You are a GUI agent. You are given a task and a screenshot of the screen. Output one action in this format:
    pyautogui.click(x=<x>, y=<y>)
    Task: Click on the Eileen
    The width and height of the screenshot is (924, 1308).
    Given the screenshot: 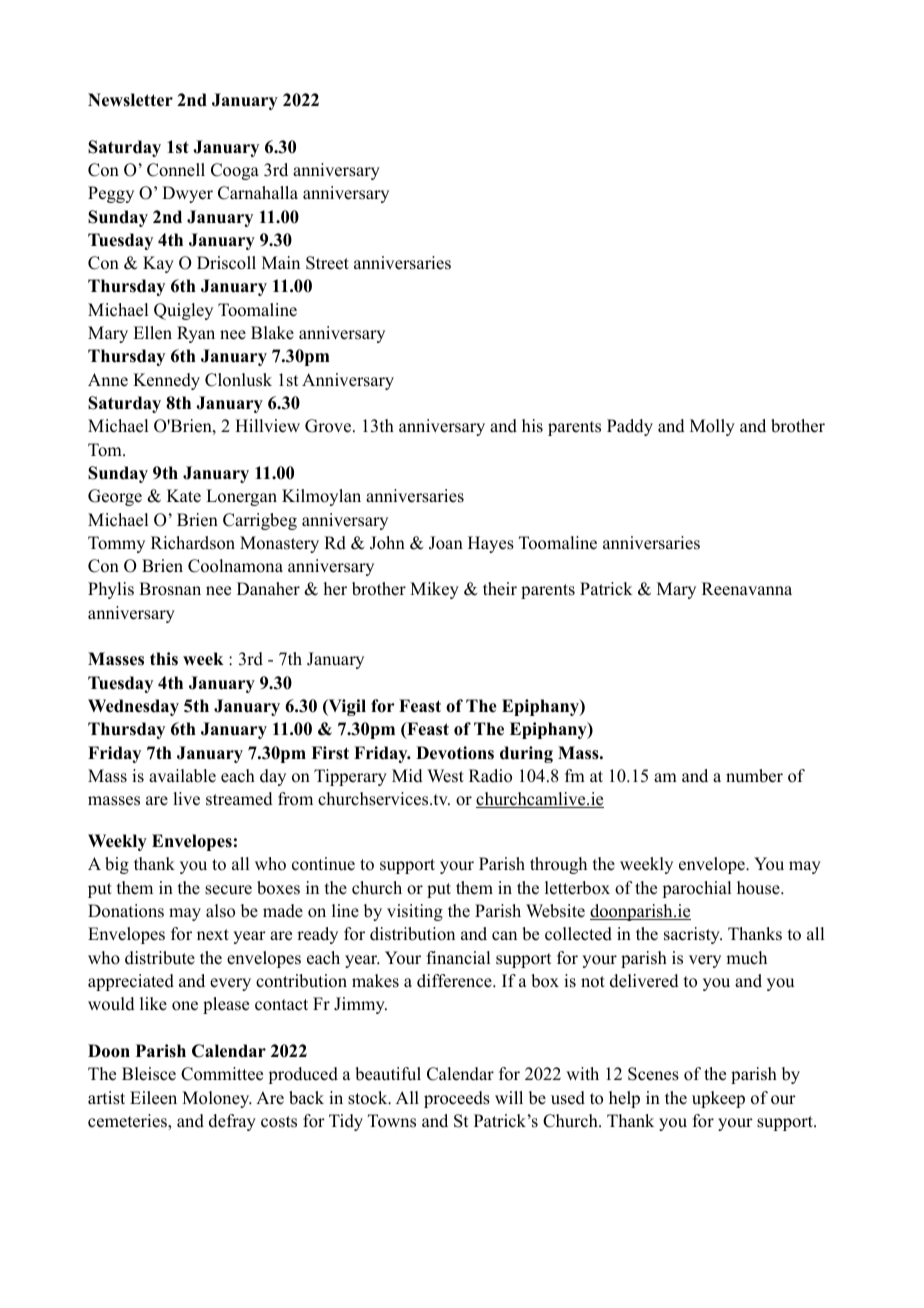 What is the action you would take?
    pyautogui.click(x=153, y=1098)
